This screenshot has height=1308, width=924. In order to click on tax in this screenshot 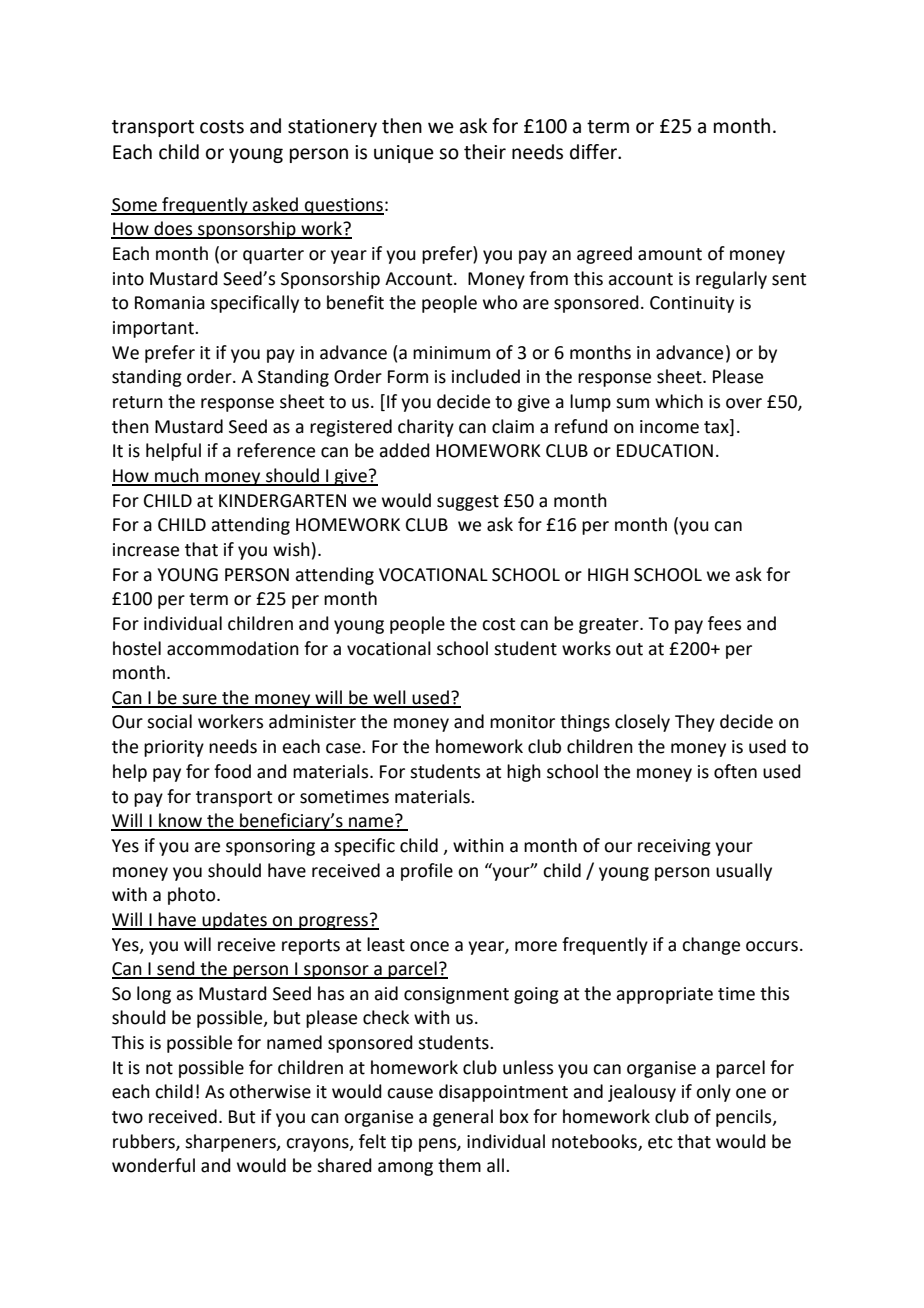, I will do `click(717, 426)`.
